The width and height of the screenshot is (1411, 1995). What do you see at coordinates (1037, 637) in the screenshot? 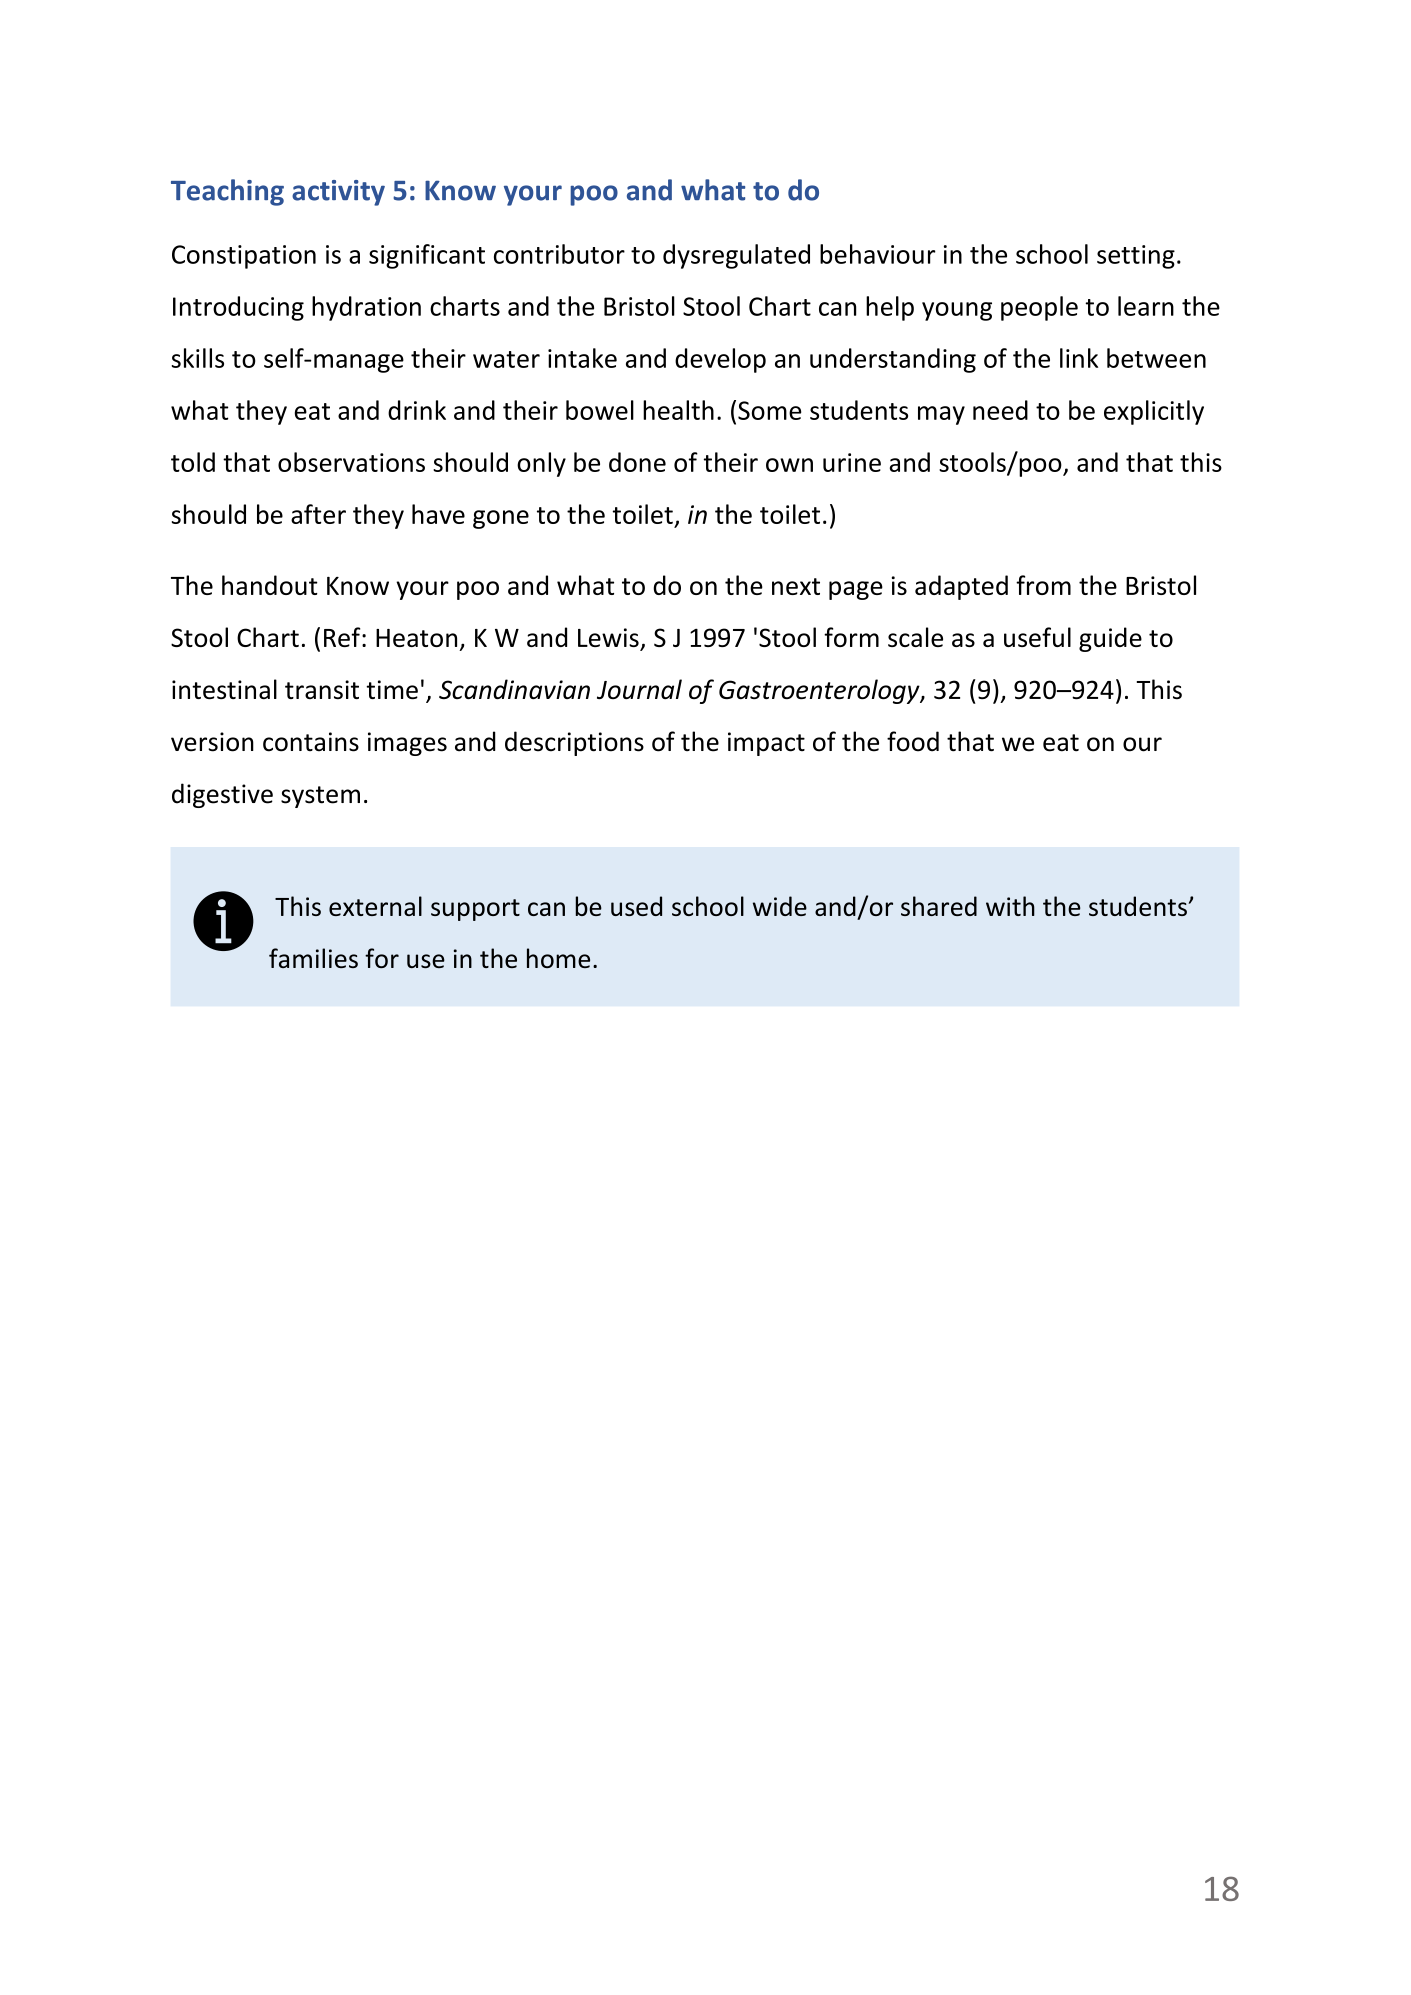
I see `useful` at bounding box center [1037, 637].
